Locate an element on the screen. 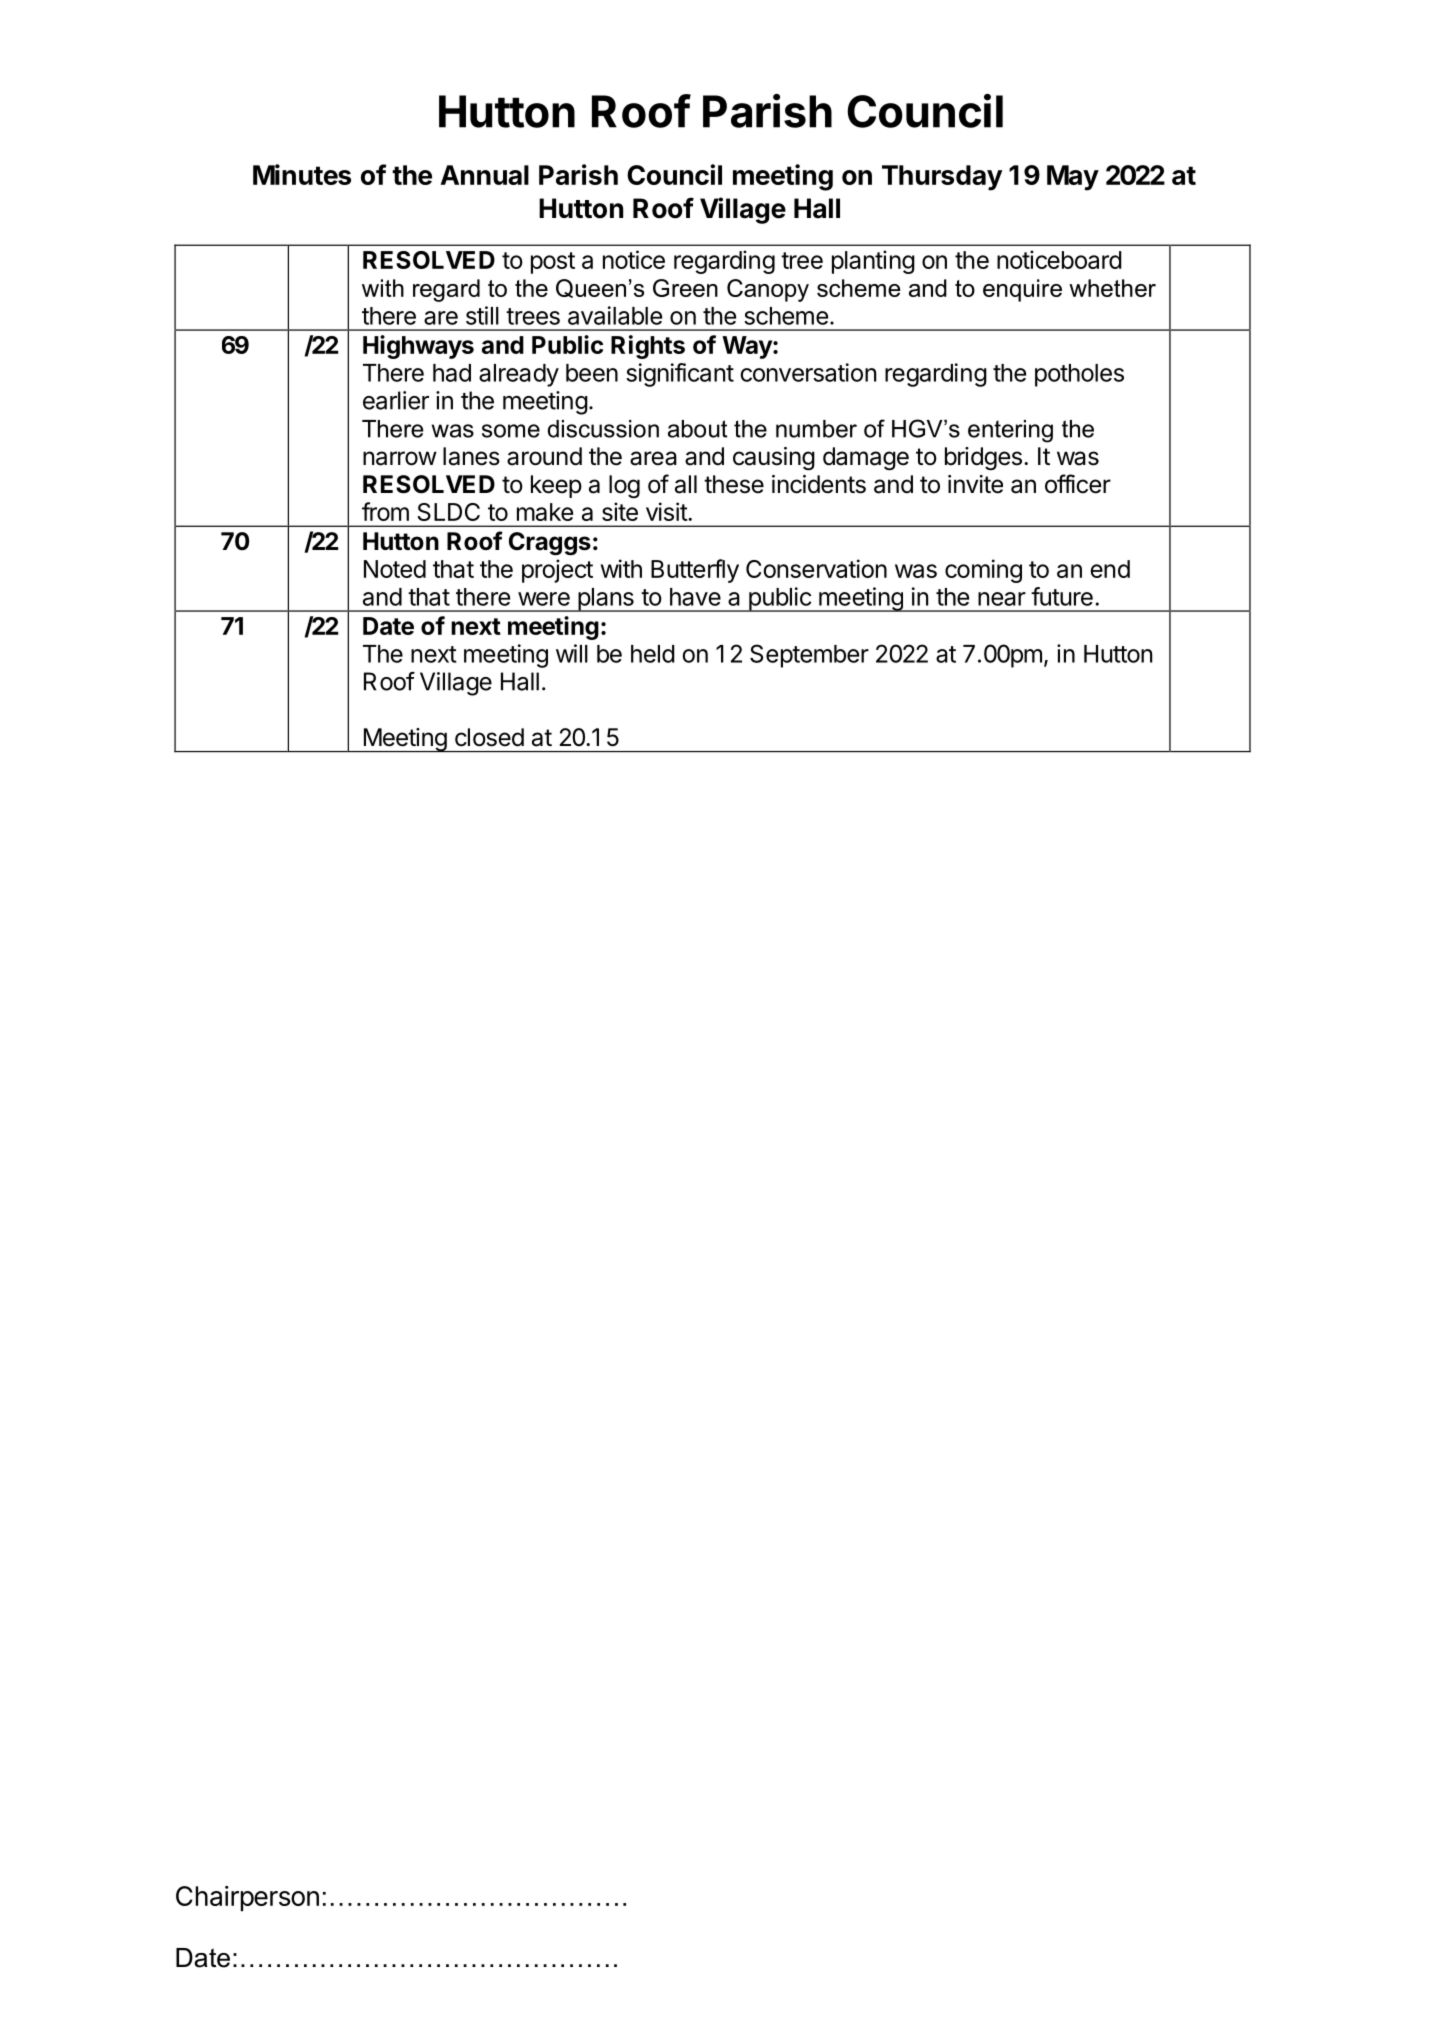 This screenshot has height=2039, width=1442. held is located at coordinates (653, 654).
